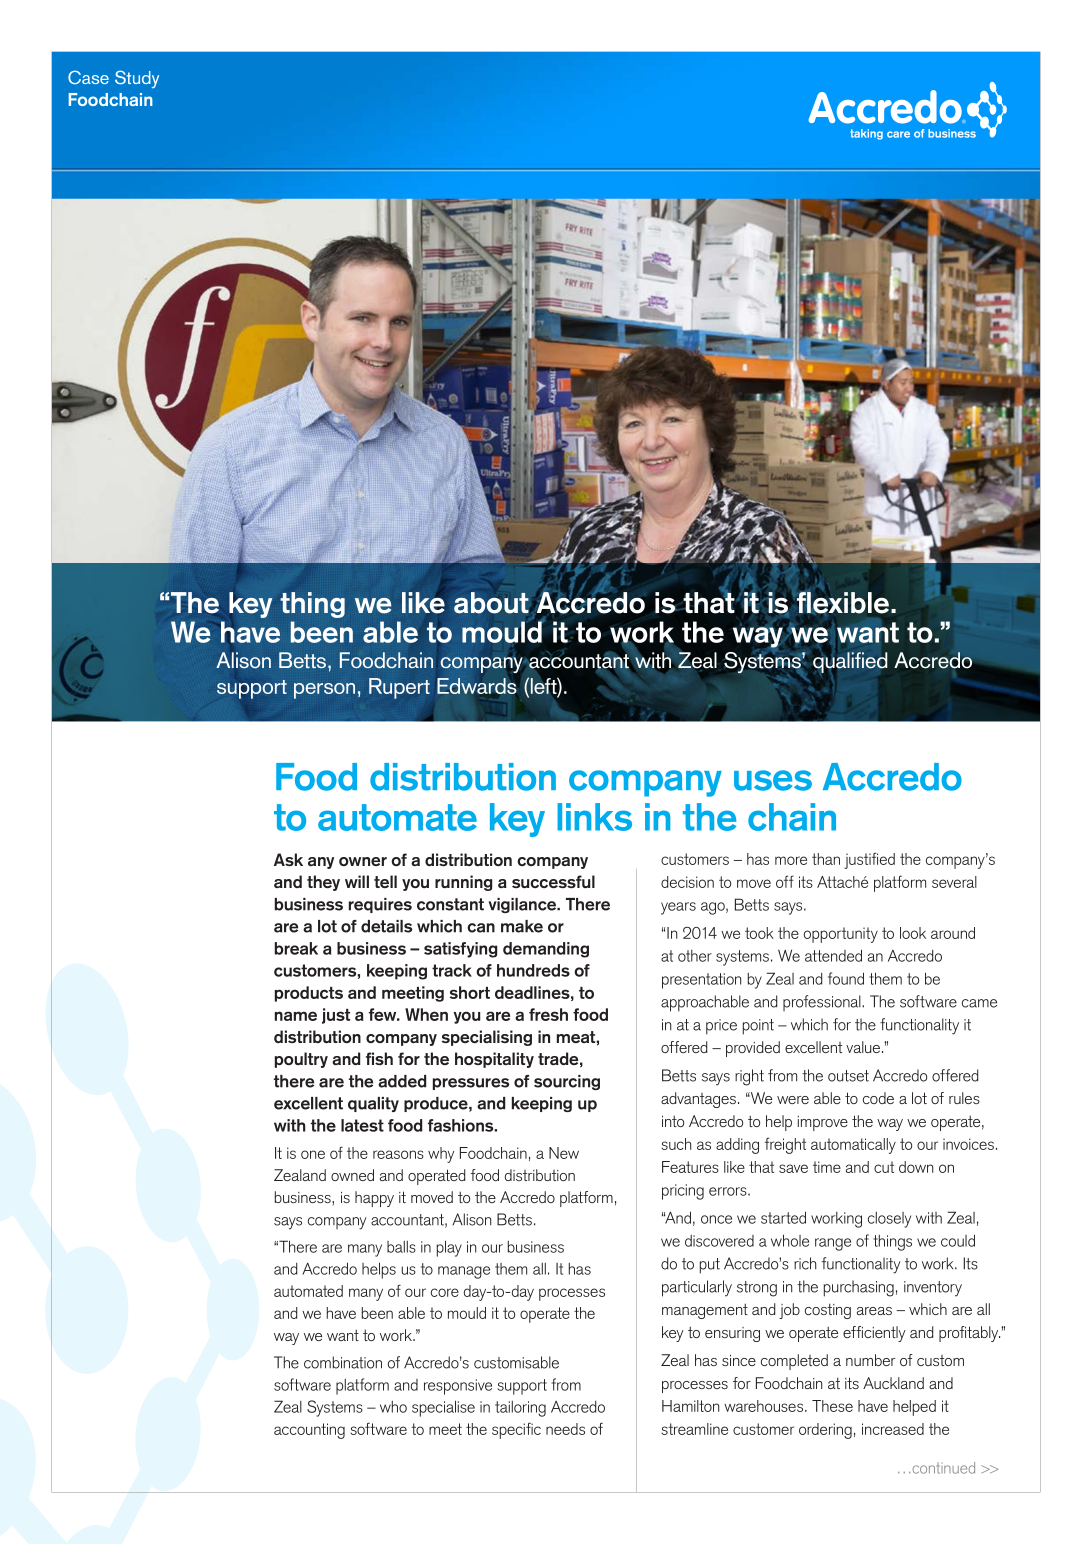 Image resolution: width=1092 pixels, height=1544 pixels. What do you see at coordinates (846, 978) in the page?
I see `found` at bounding box center [846, 978].
